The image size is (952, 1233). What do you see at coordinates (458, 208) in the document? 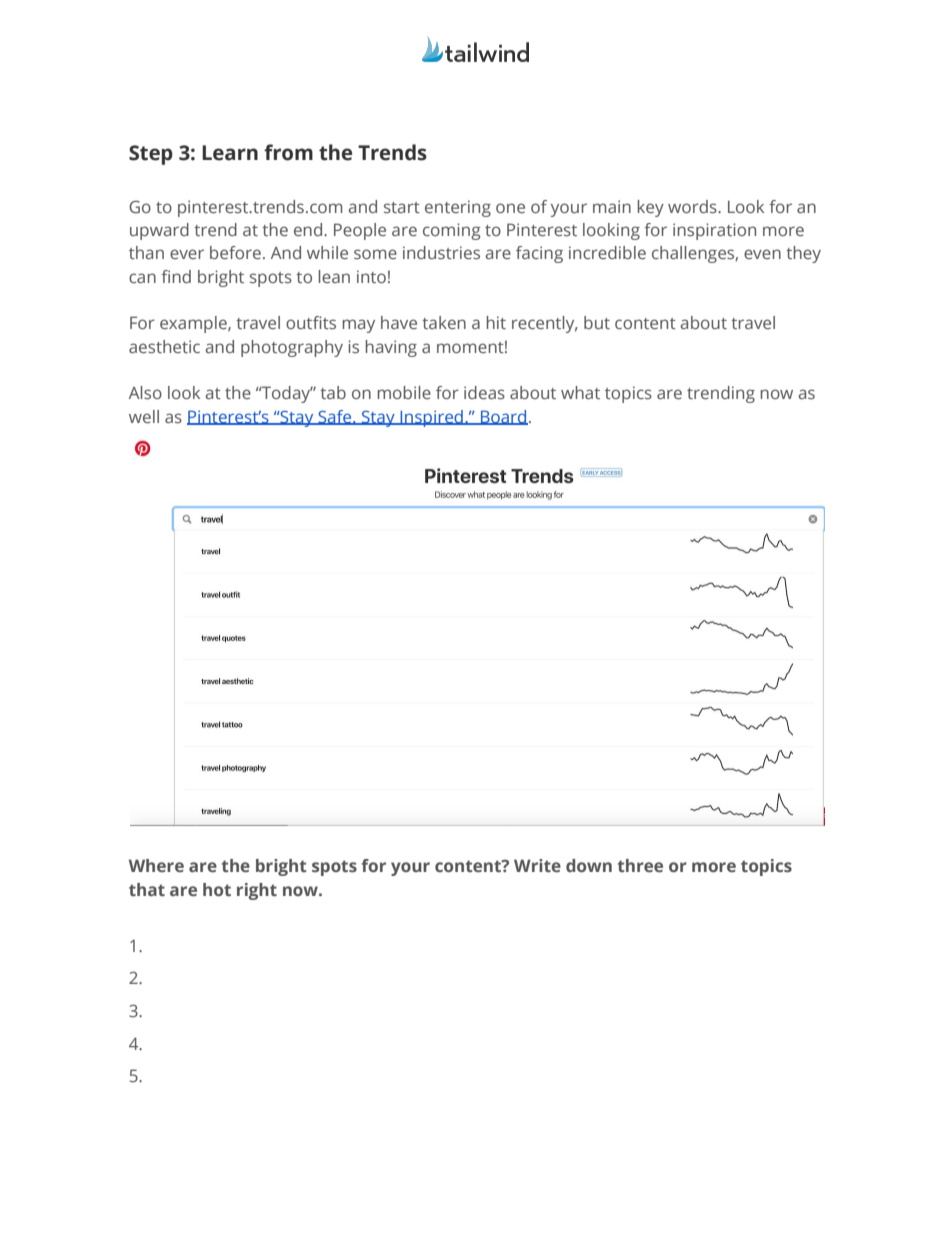
I see `entering` at bounding box center [458, 208].
